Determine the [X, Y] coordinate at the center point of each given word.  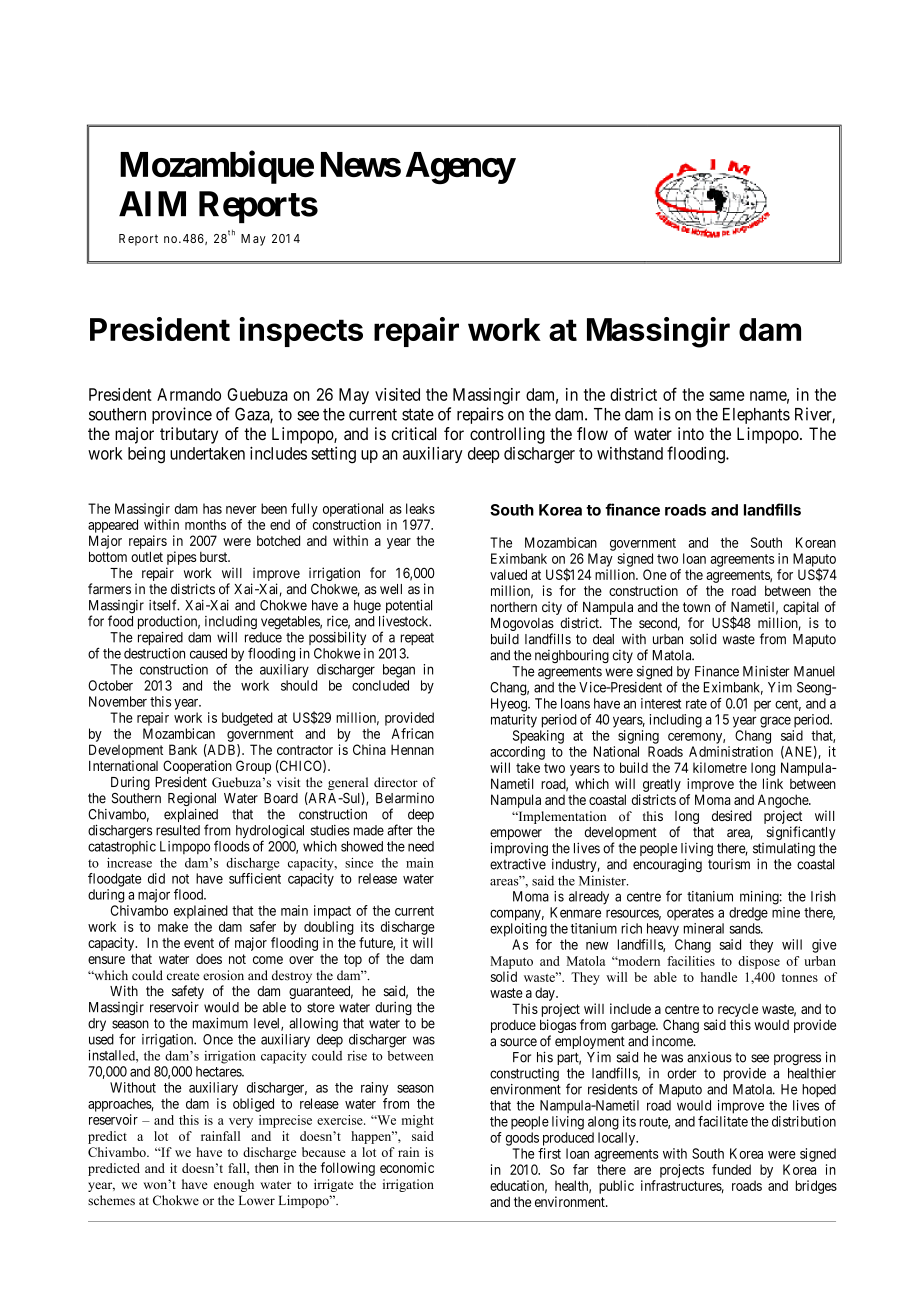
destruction [154, 653]
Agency [460, 168]
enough [234, 1185]
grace [775, 722]
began [399, 671]
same [726, 396]
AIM [152, 203]
